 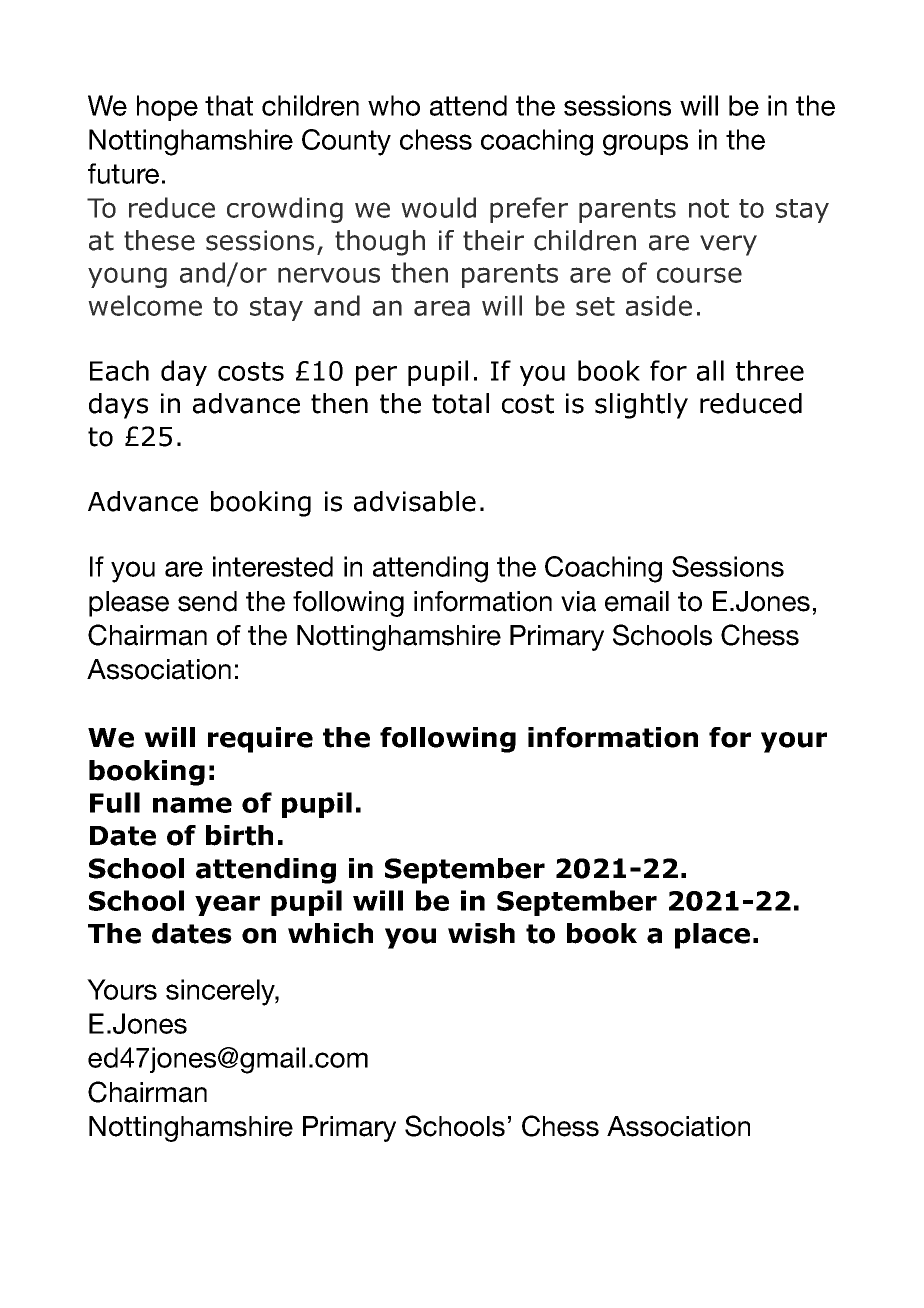 I want to click on wish, so click(x=481, y=933).
